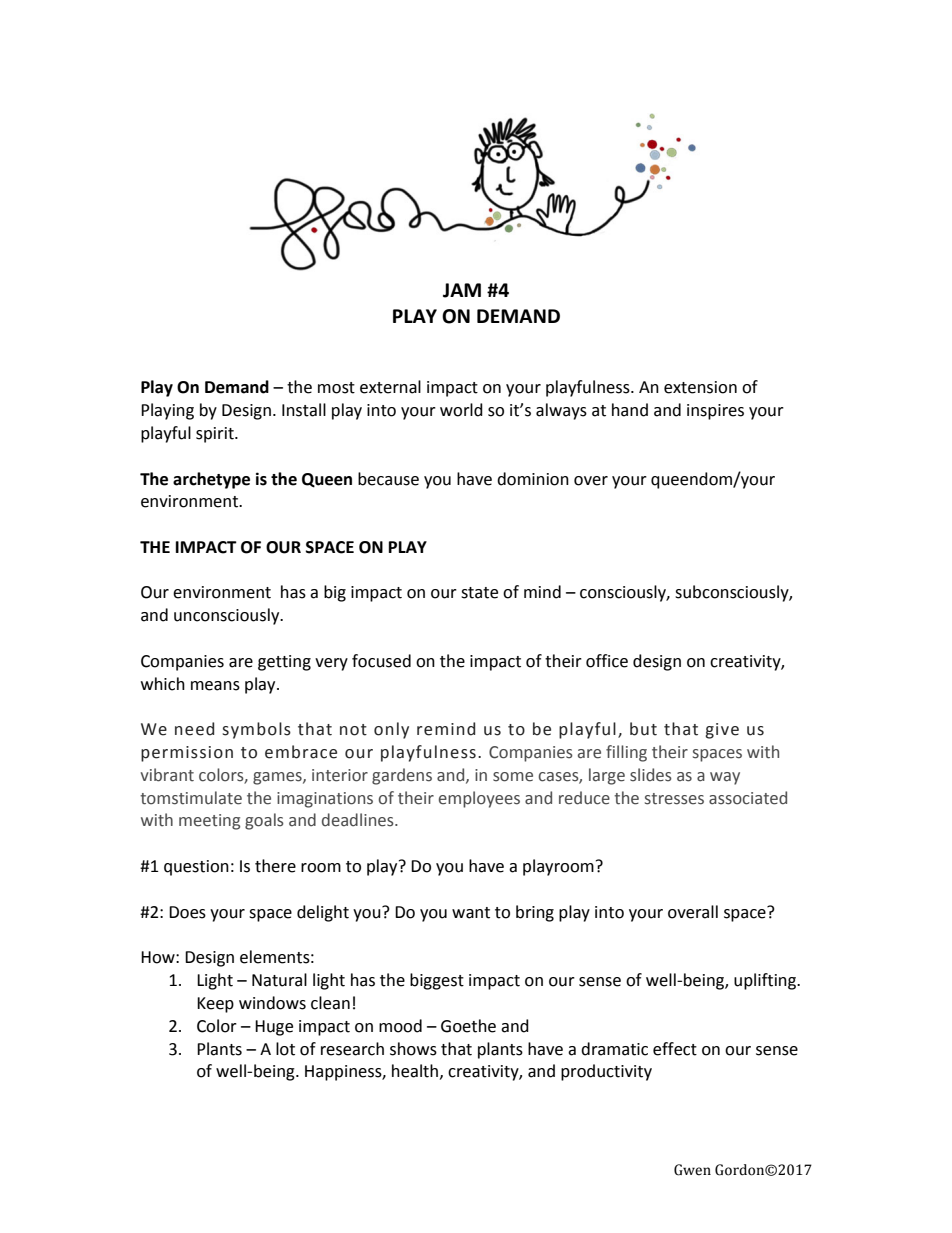 Image resolution: width=952 pixels, height=1233 pixels. Describe the element at coordinates (285, 1049) in the screenshot. I see `lot` at that location.
